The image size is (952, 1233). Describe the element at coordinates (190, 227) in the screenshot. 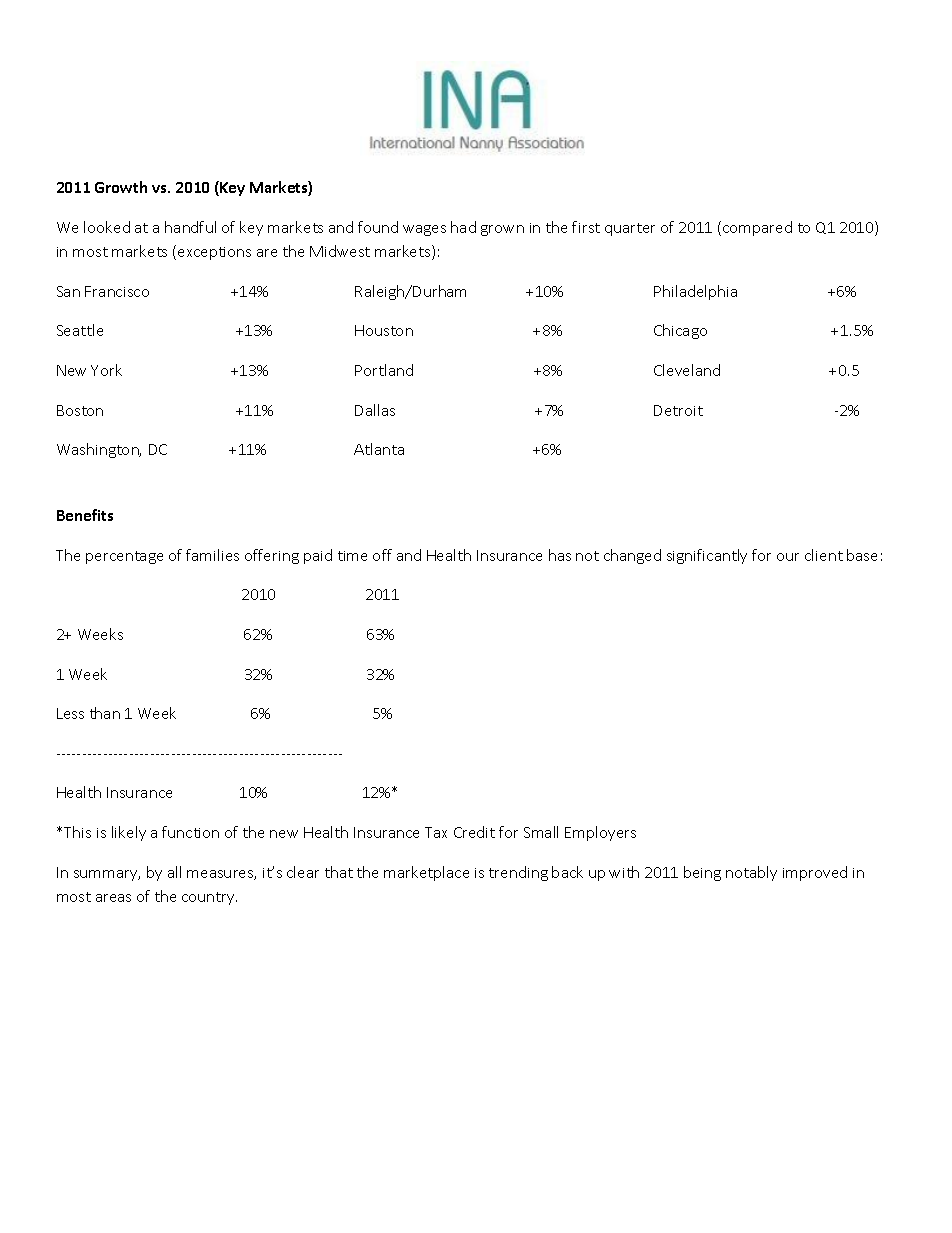

I see `handful` at that location.
